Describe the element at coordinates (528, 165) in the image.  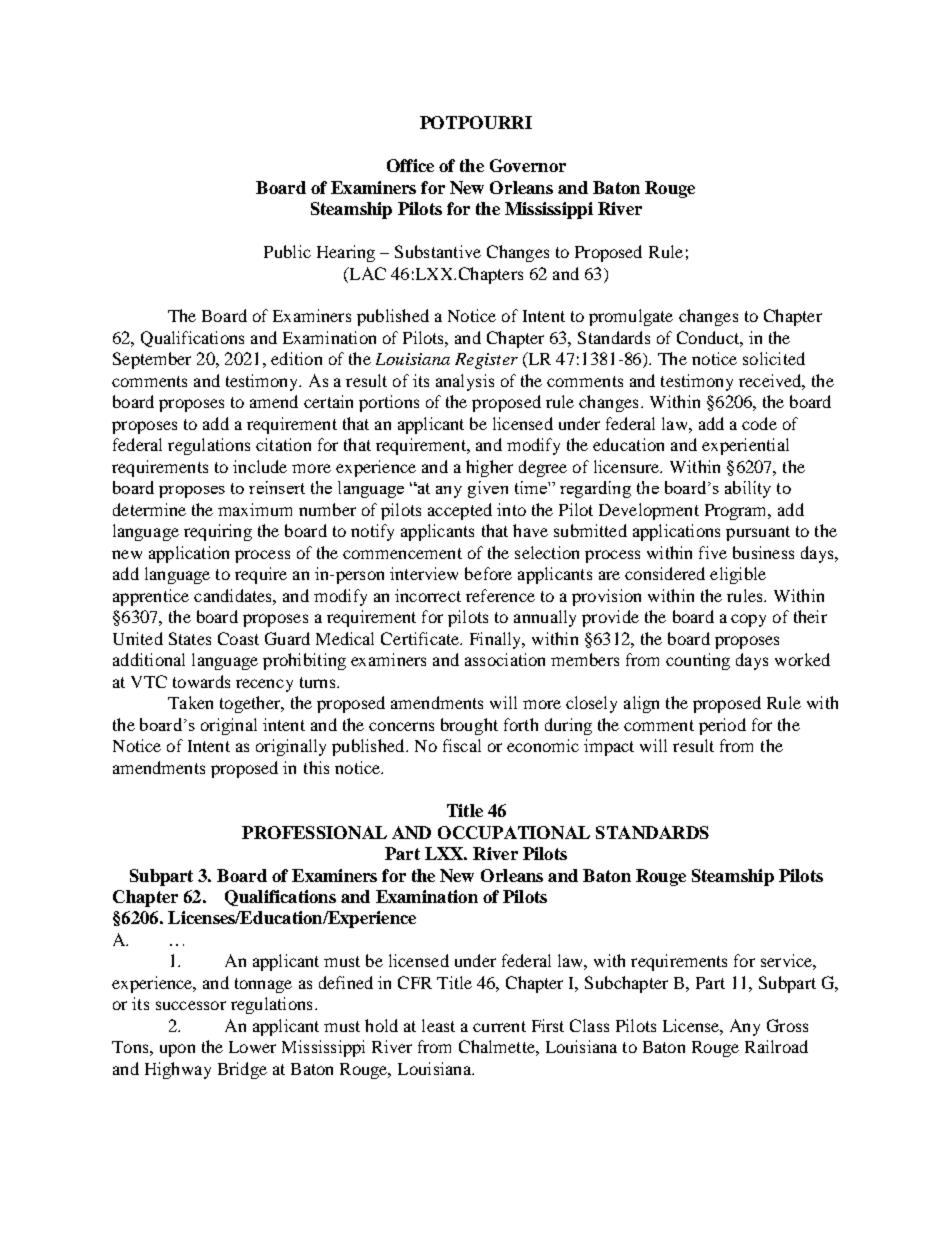
I see `Governor` at that location.
